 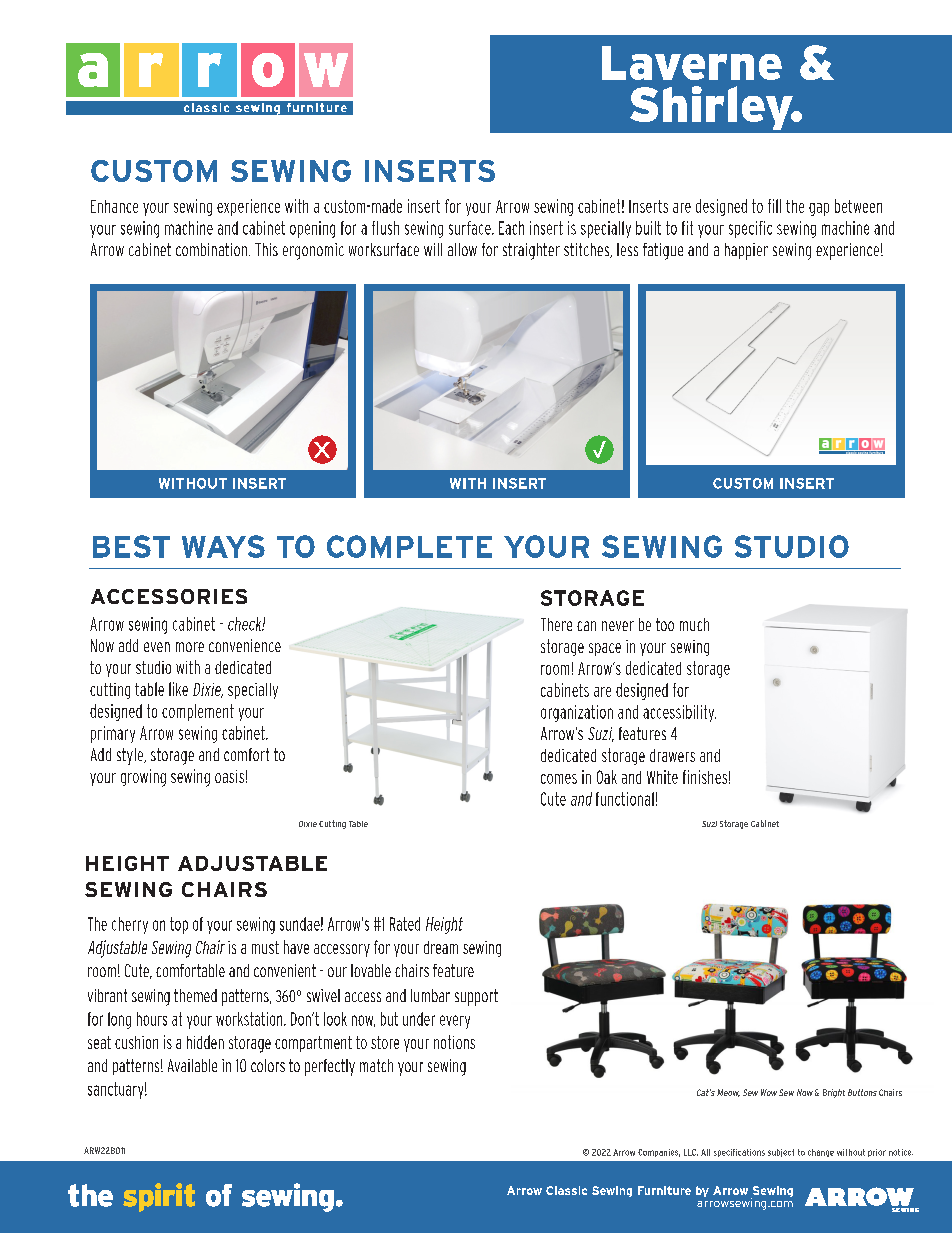 What do you see at coordinates (694, 624) in the screenshot?
I see `much` at bounding box center [694, 624].
